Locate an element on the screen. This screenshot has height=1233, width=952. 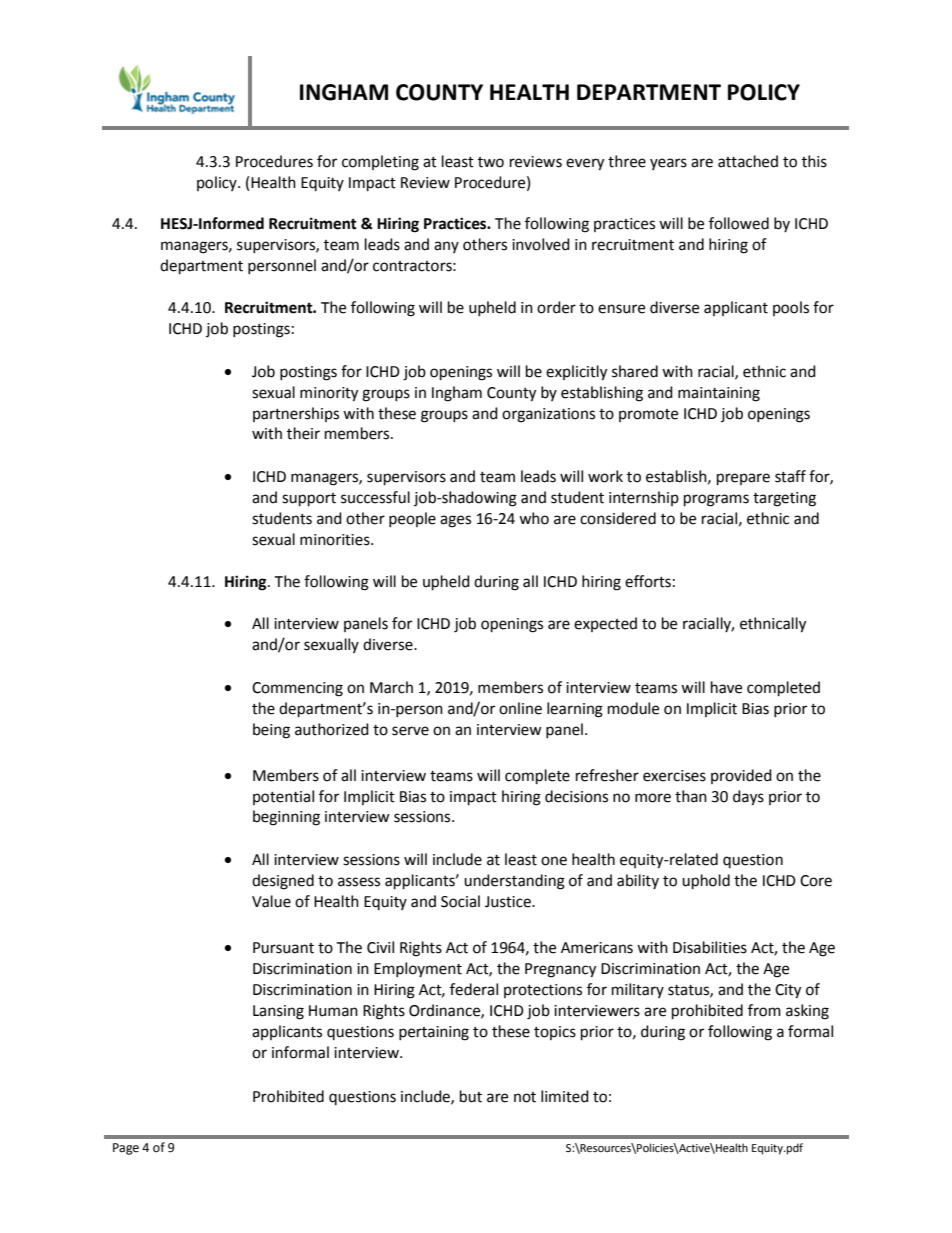
online is located at coordinates (520, 708).
